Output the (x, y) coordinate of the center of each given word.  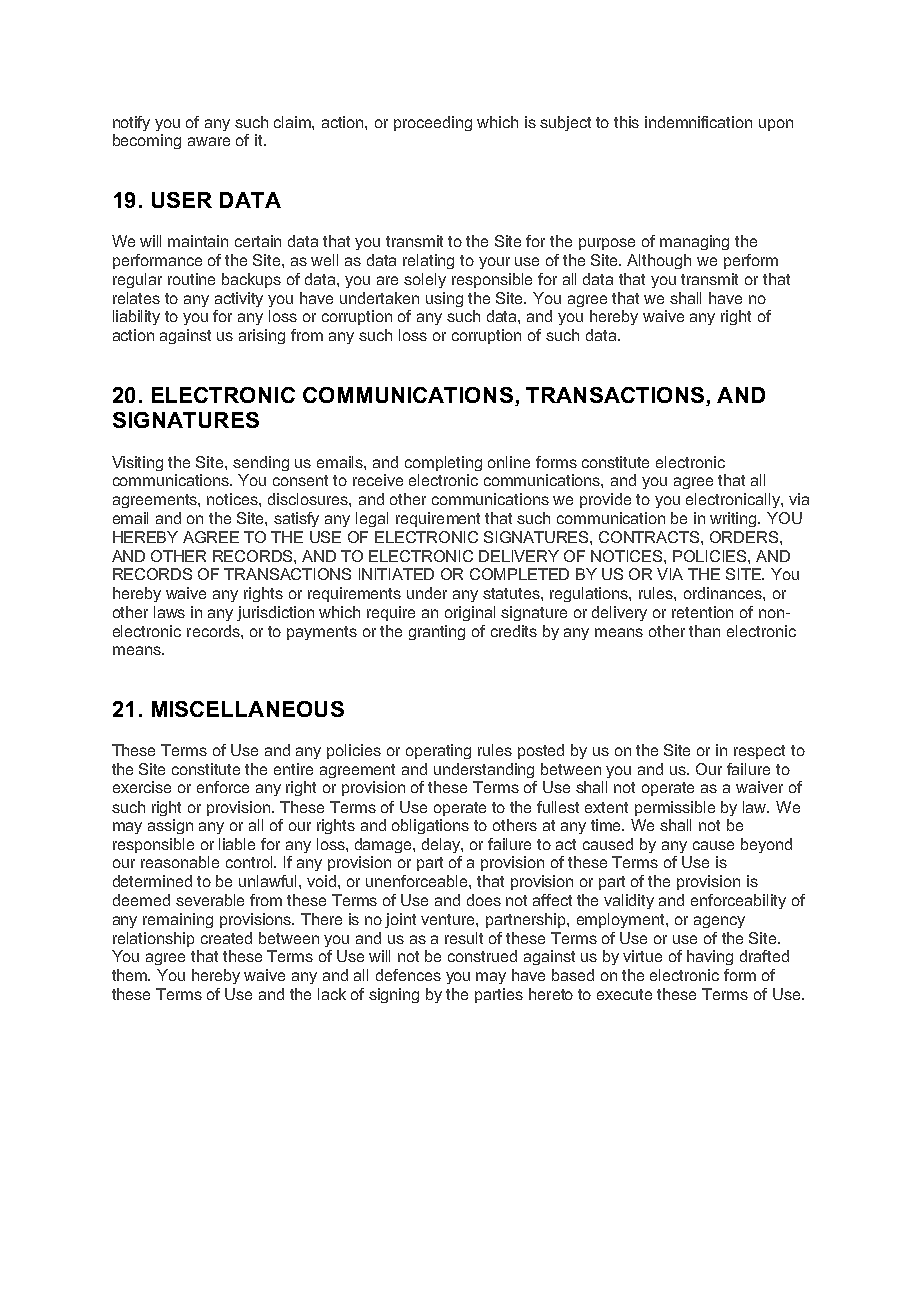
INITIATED (396, 574)
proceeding (433, 123)
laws (169, 612)
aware (209, 141)
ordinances (724, 593)
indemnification (698, 122)
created (226, 938)
